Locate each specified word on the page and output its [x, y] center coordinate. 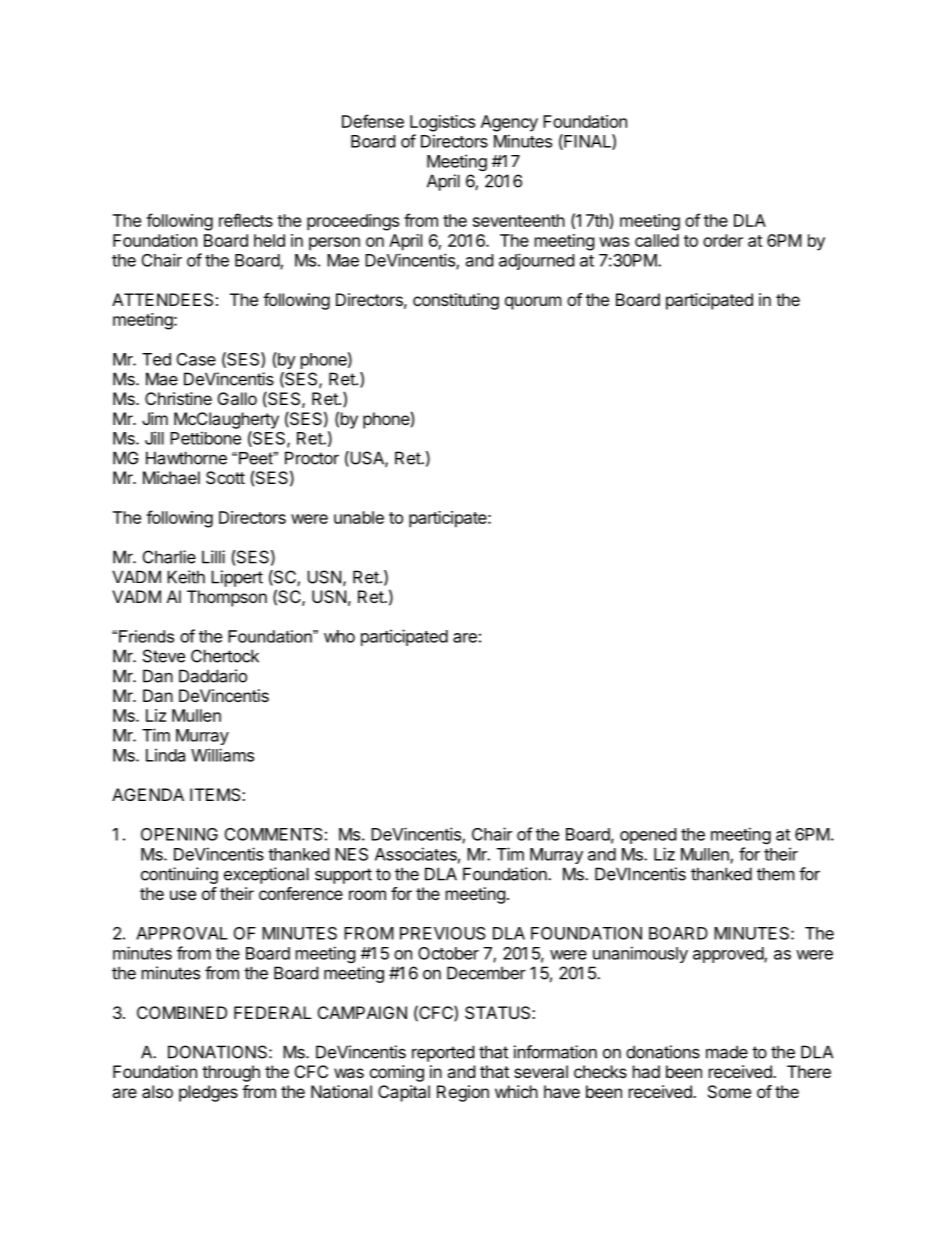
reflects [246, 220]
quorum [533, 303]
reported [443, 1053]
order [723, 240]
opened [648, 836]
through [231, 1073]
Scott [225, 477]
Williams [222, 755]
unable [359, 517]
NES [351, 854]
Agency [509, 123]
